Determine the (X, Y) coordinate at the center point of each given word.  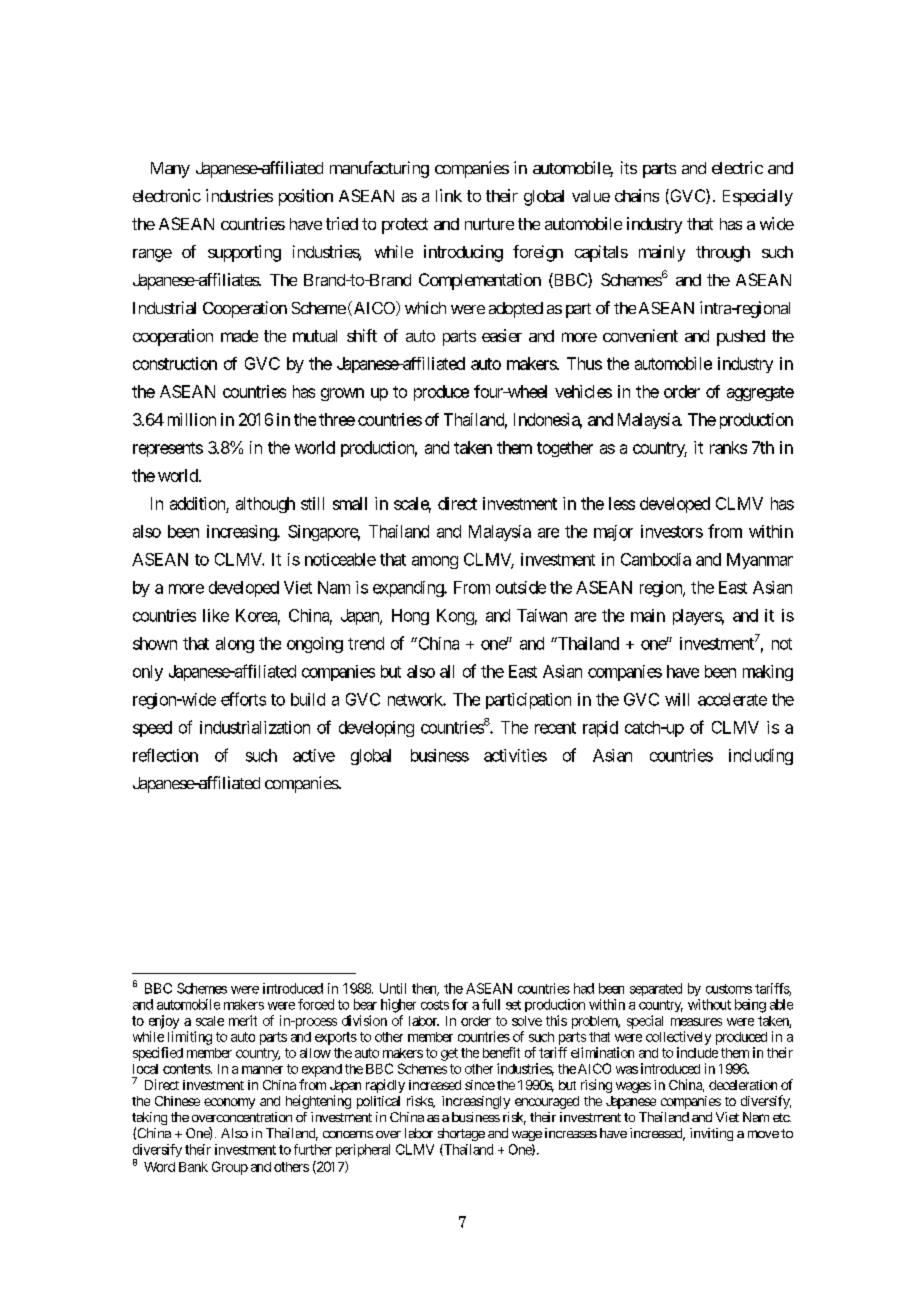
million (192, 419)
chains (637, 195)
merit (243, 1020)
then (425, 989)
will (677, 699)
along (235, 645)
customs (729, 989)
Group (230, 1168)
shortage (461, 1134)
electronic (167, 195)
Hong (410, 617)
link (449, 195)
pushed (741, 338)
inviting (711, 1134)
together (565, 449)
